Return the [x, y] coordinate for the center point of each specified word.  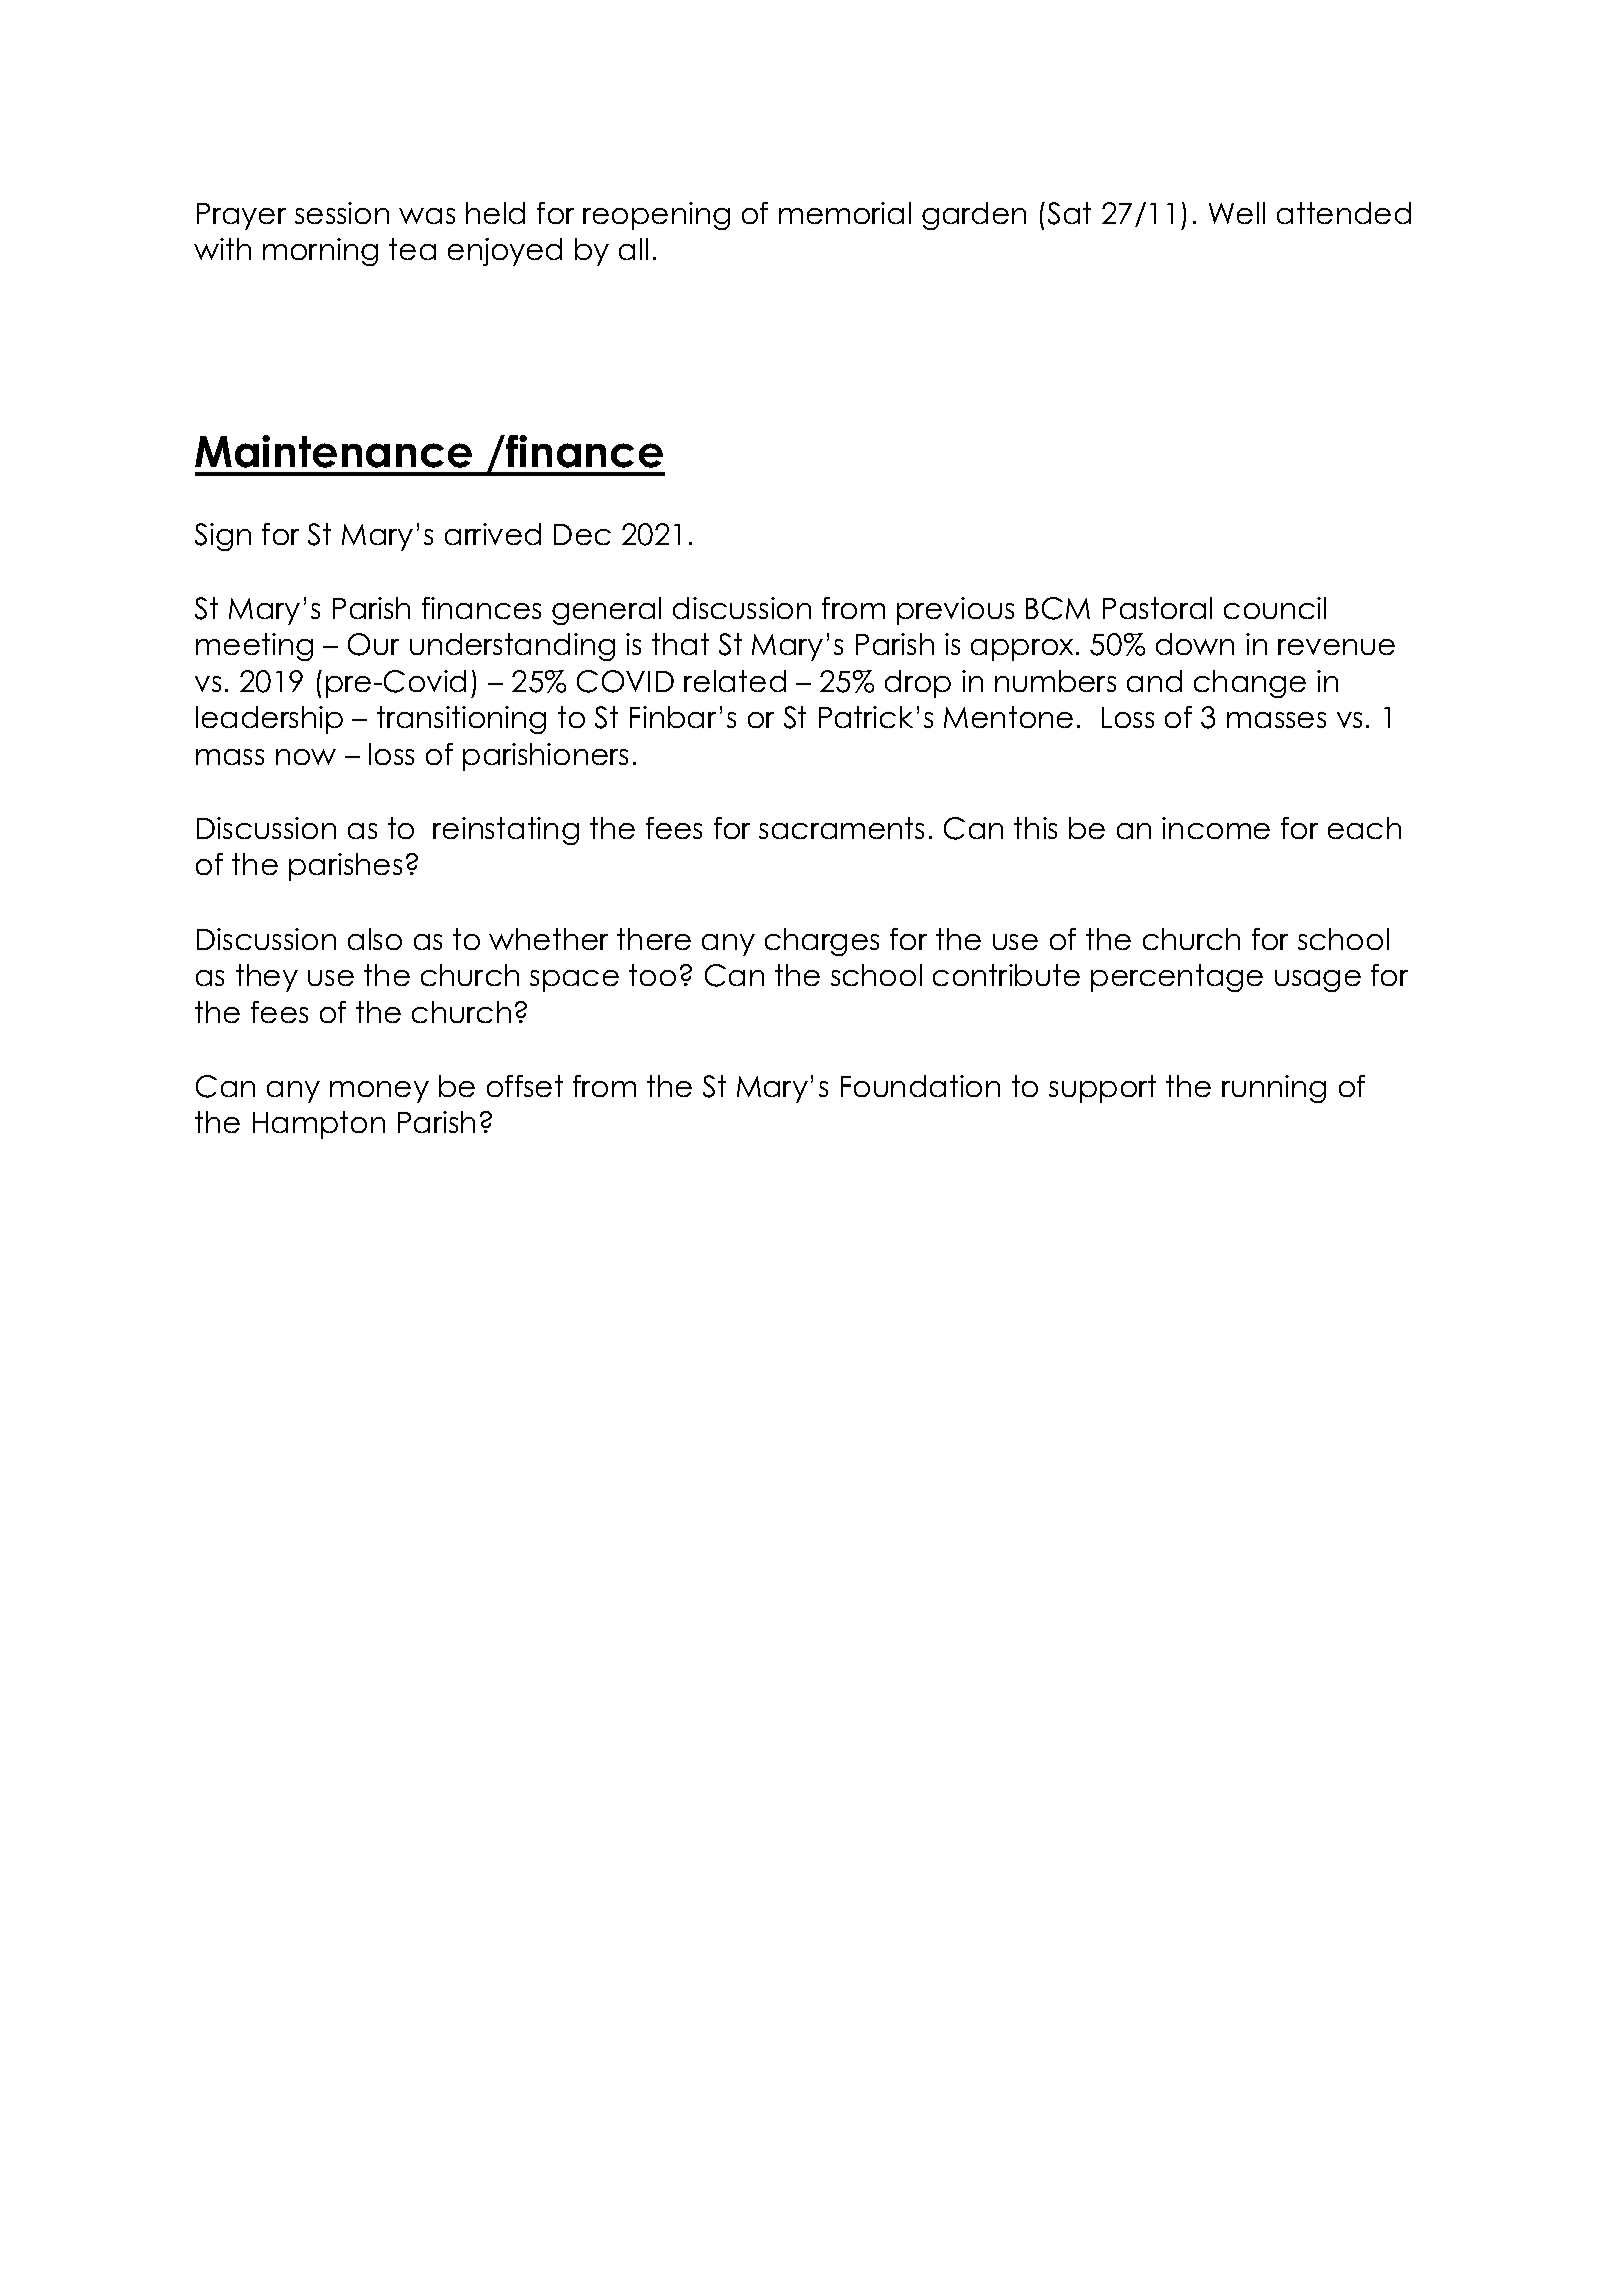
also [375, 939]
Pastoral [1157, 608]
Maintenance [333, 451]
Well [1237, 213]
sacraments [841, 828]
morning [320, 252]
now [306, 757]
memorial [845, 213]
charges [822, 942]
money [379, 1092]
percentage [1177, 978]
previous [955, 611]
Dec [582, 534]
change [1250, 684]
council [1275, 608]
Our [373, 644]
